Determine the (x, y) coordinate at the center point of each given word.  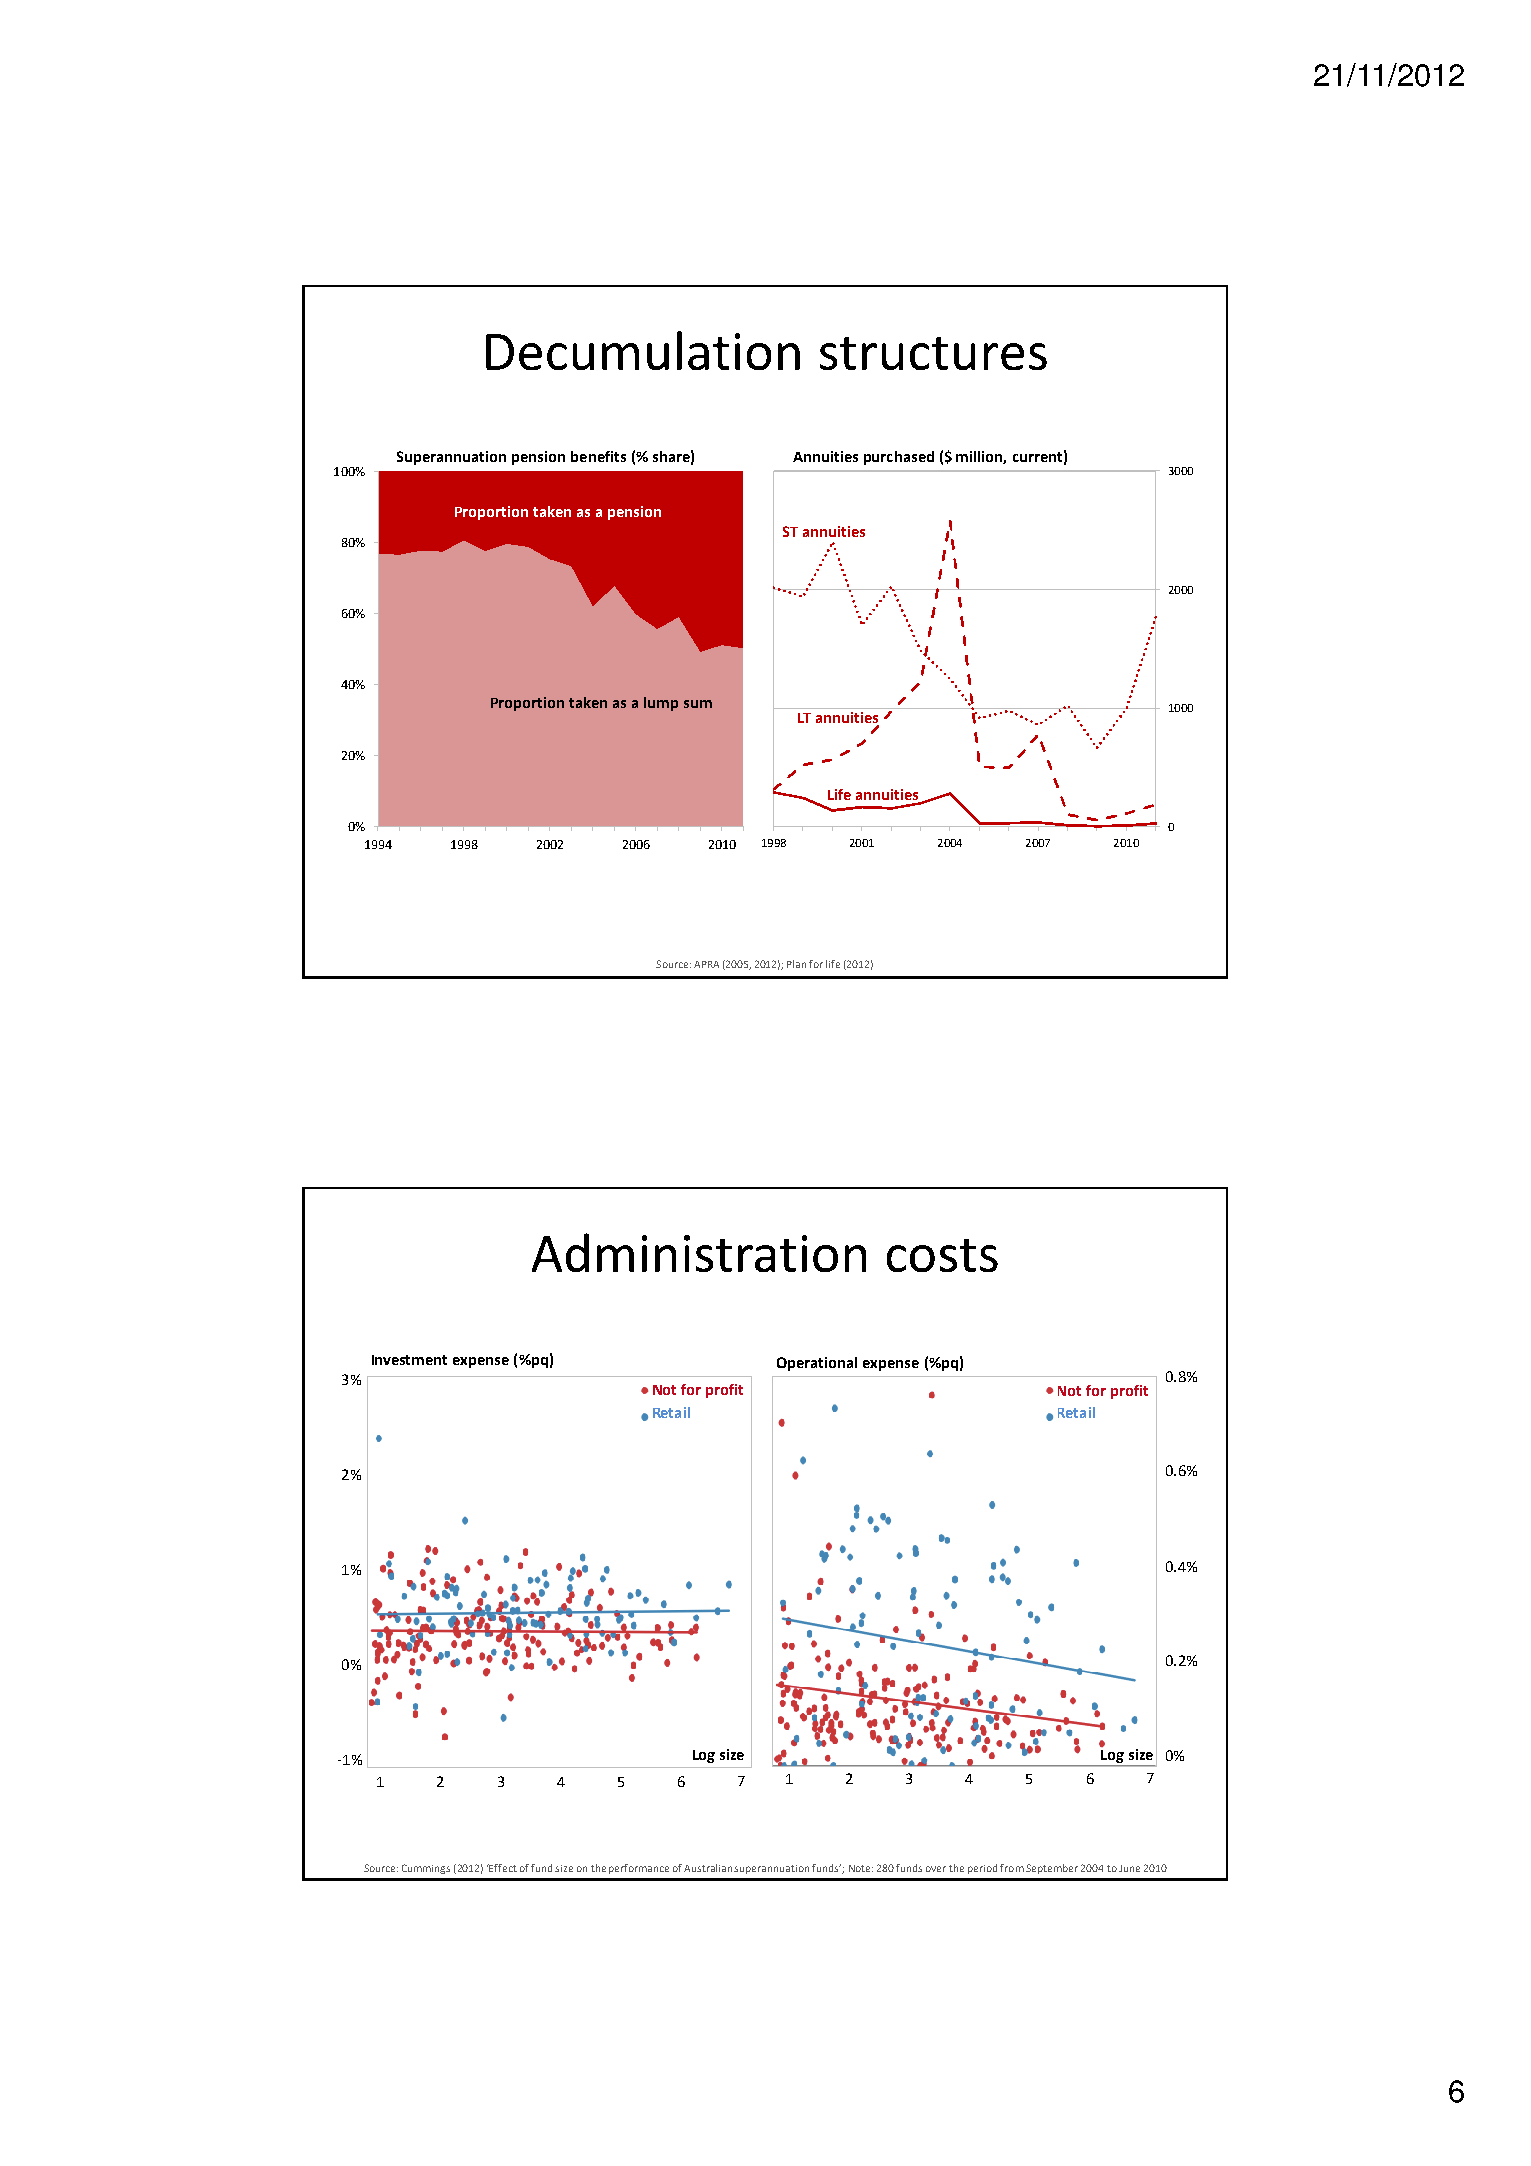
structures (933, 353)
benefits (598, 456)
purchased (899, 458)
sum (698, 704)
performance (639, 1869)
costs (942, 1255)
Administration (699, 1252)
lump (661, 704)
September (1052, 1869)
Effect (502, 1868)
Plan (796, 964)
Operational (817, 1364)
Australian (709, 1868)
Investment (409, 1360)
